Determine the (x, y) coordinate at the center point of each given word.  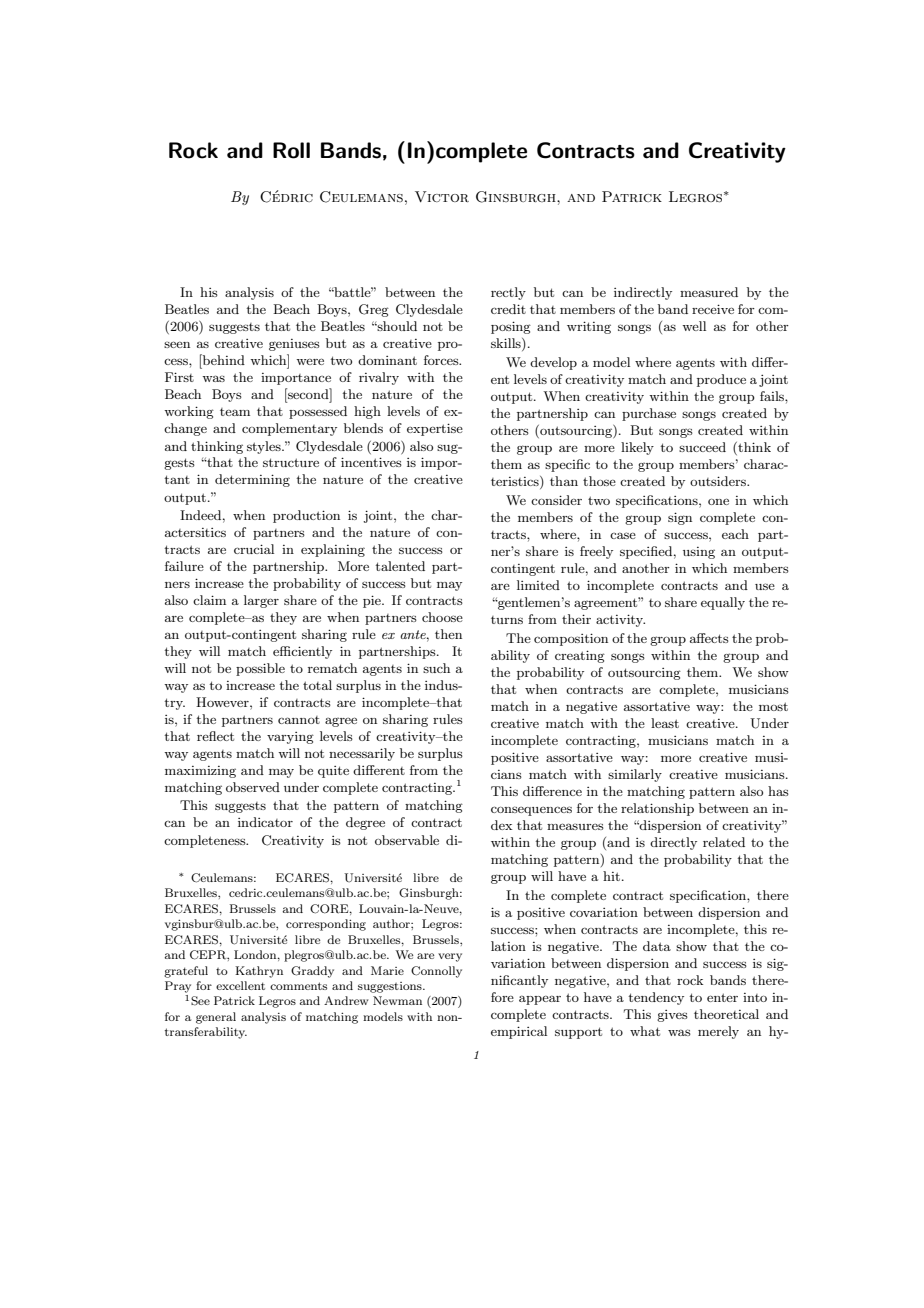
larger (261, 601)
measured (709, 292)
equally (723, 603)
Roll (291, 150)
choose (442, 617)
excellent (240, 985)
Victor (442, 196)
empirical (519, 1032)
